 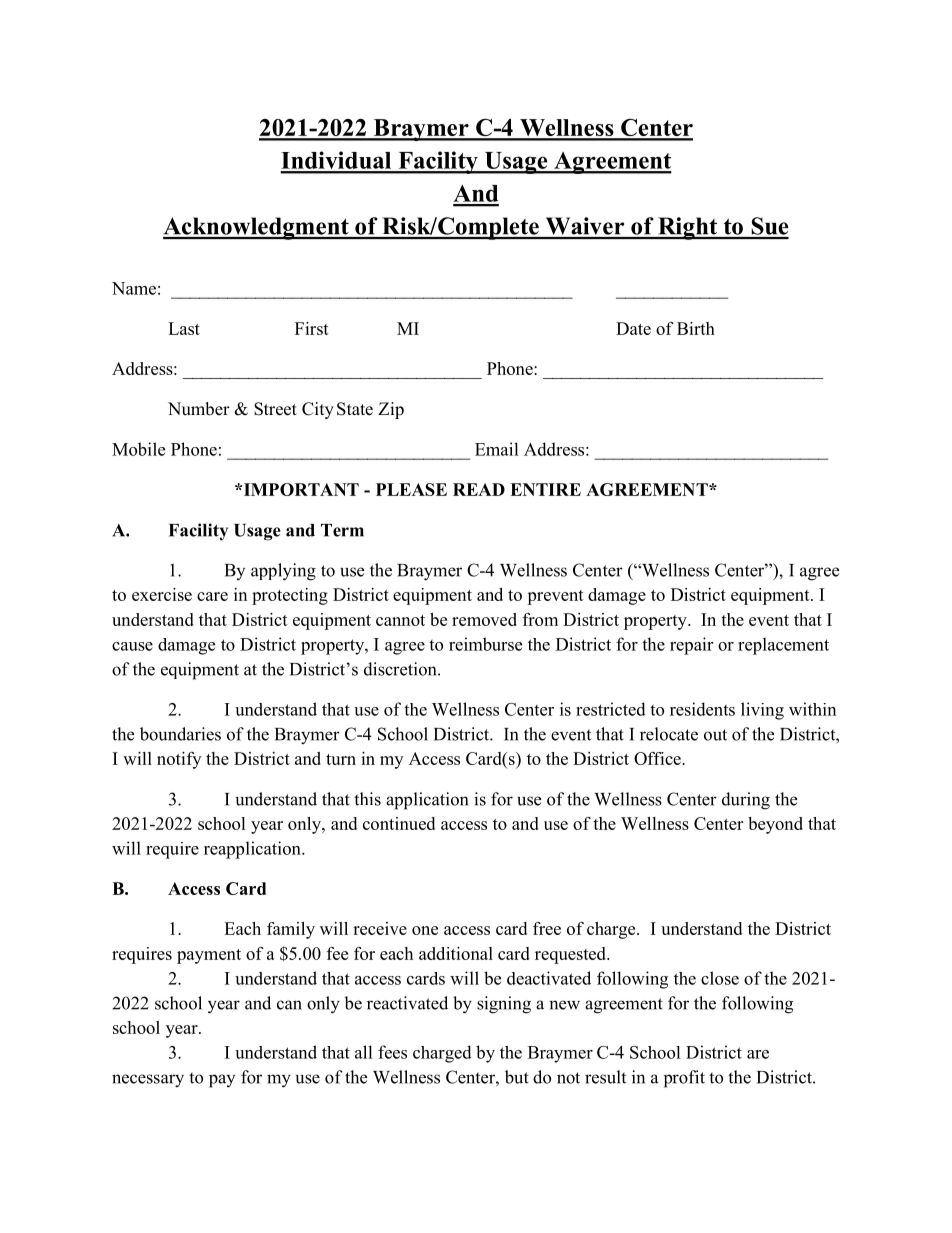 What do you see at coordinates (684, 1079) in the image?
I see `profit` at bounding box center [684, 1079].
